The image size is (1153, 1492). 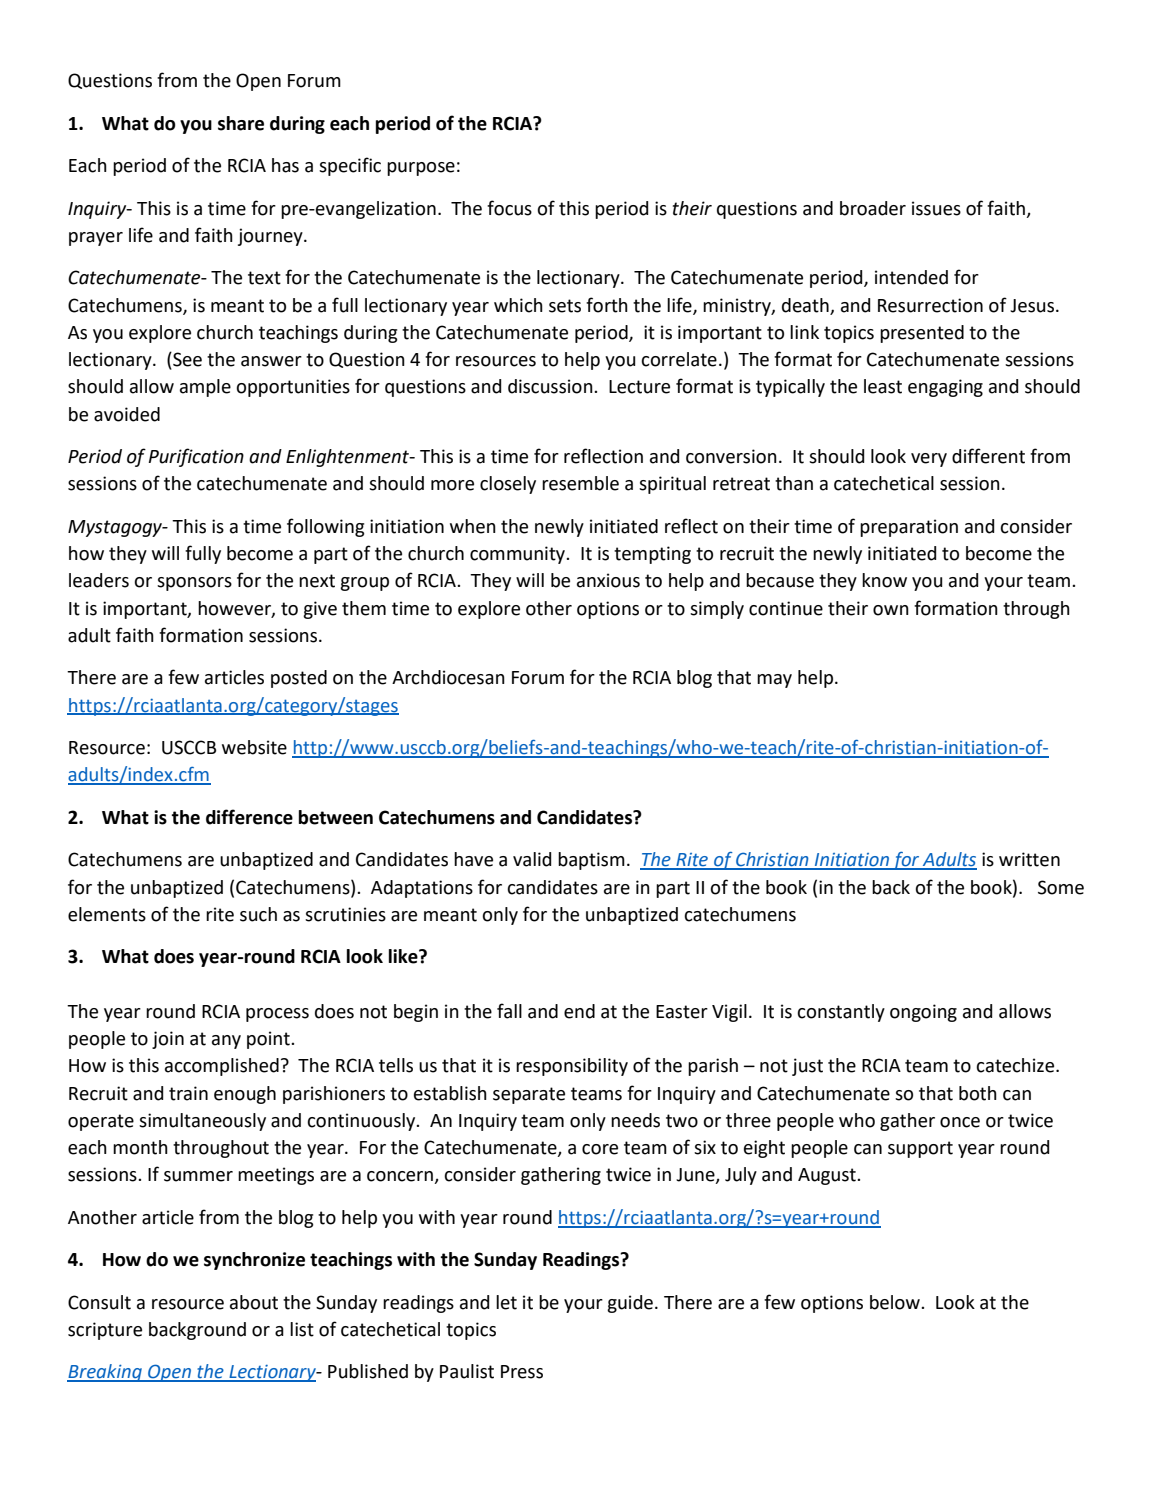 What do you see at coordinates (254, 1302) in the page?
I see `about` at bounding box center [254, 1302].
